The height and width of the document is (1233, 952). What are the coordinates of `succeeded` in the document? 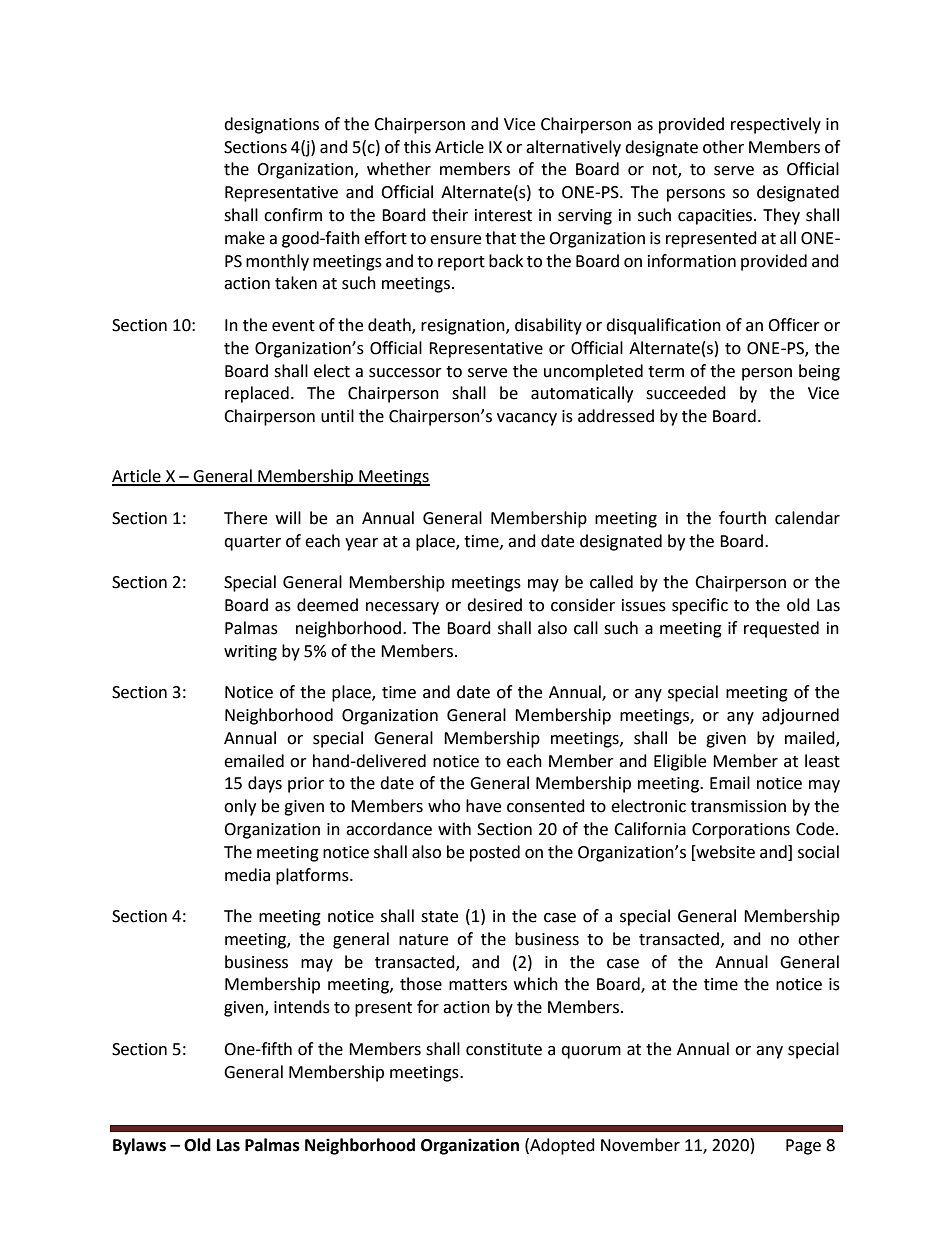 It's located at (686, 393).
